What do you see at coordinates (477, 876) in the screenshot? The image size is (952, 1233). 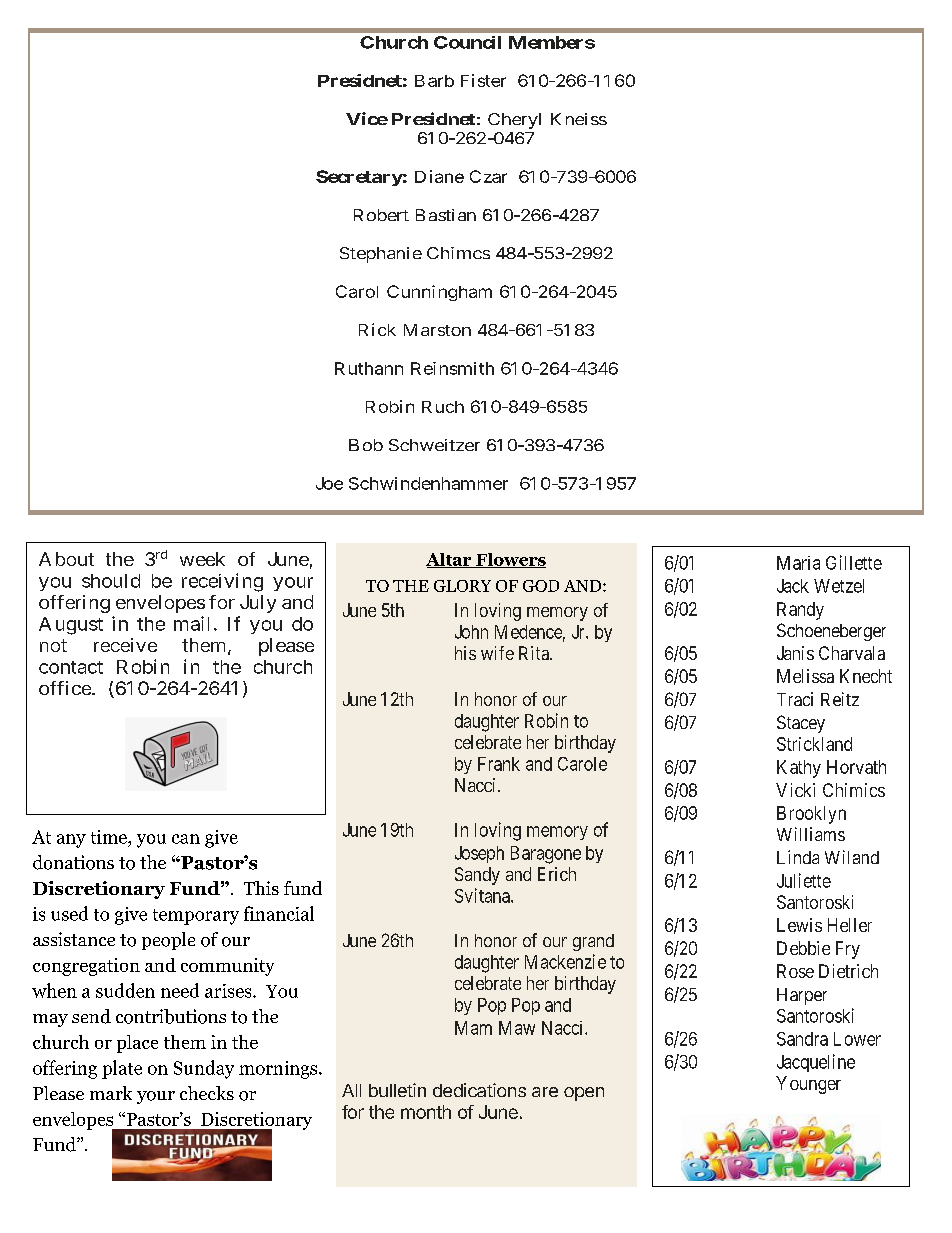 I see `Sandy` at bounding box center [477, 876].
